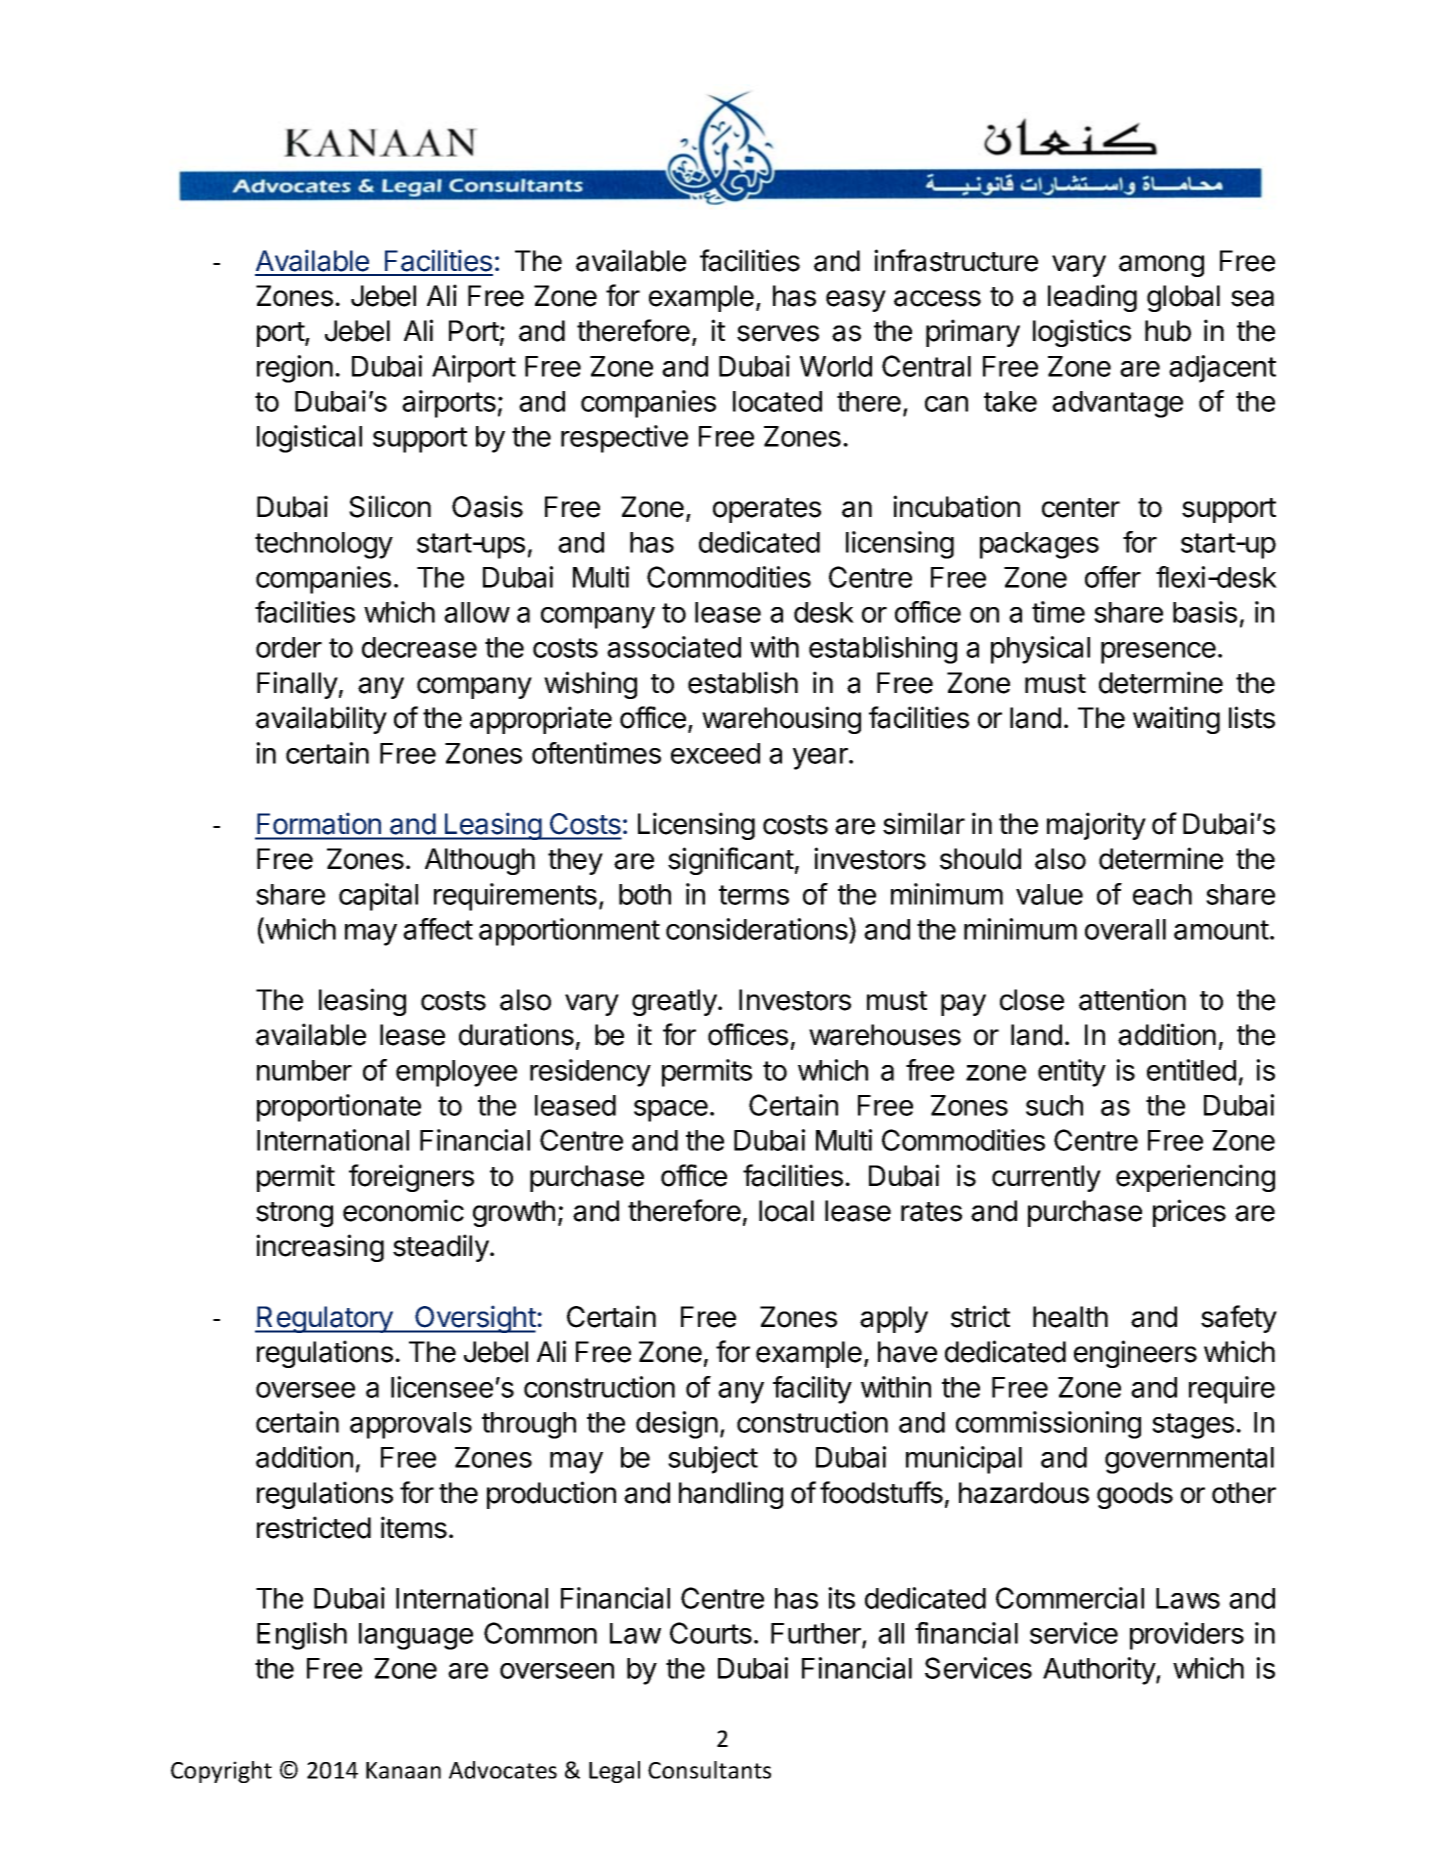  What do you see at coordinates (1195, 1178) in the screenshot?
I see `experiencing` at bounding box center [1195, 1178].
